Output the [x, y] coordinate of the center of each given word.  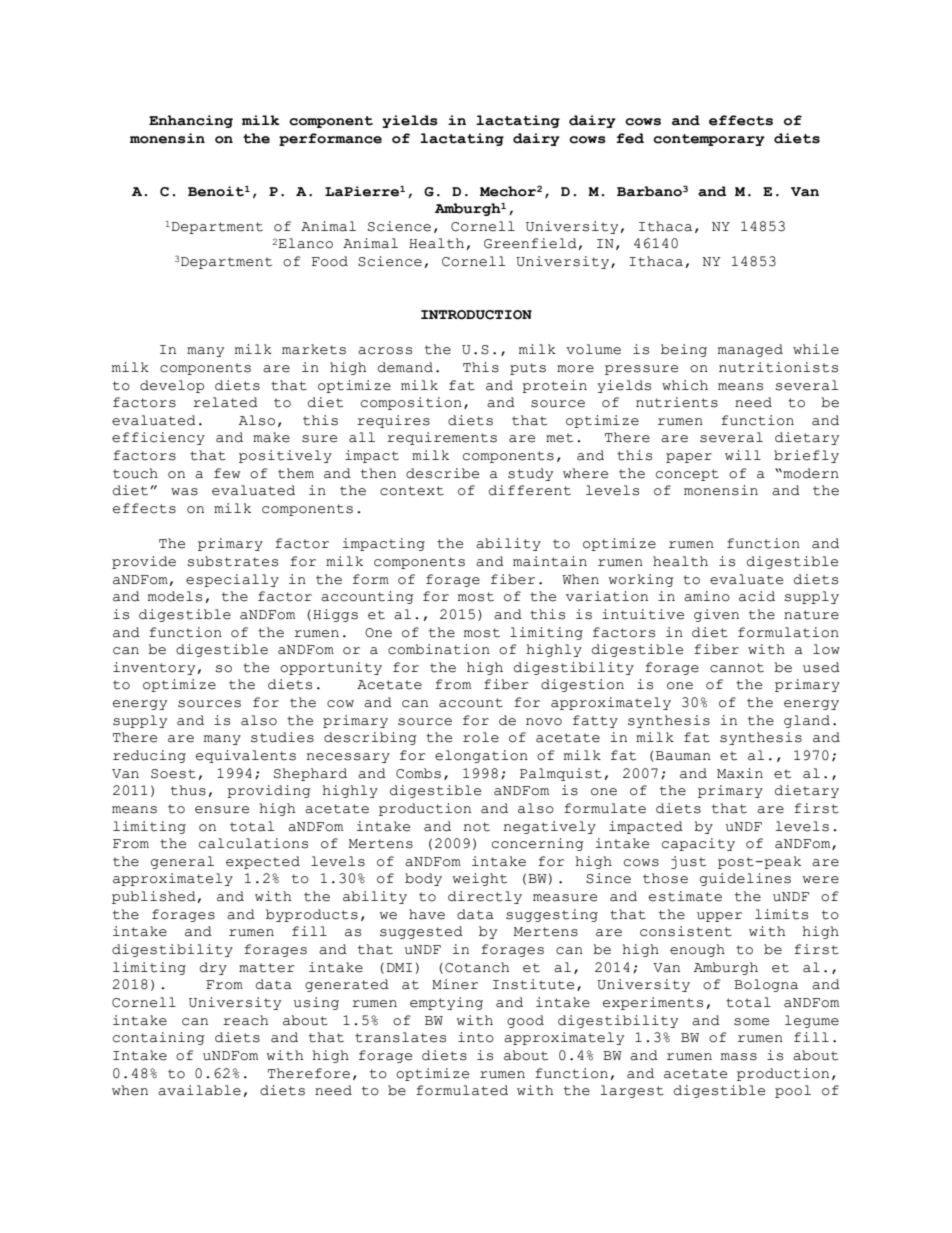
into [476, 1037]
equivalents [246, 756]
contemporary [709, 140]
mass [739, 1057]
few [227, 473]
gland [807, 721]
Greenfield [530, 243]
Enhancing [191, 121]
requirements [442, 438]
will [743, 455]
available [199, 1090]
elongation [481, 756]
